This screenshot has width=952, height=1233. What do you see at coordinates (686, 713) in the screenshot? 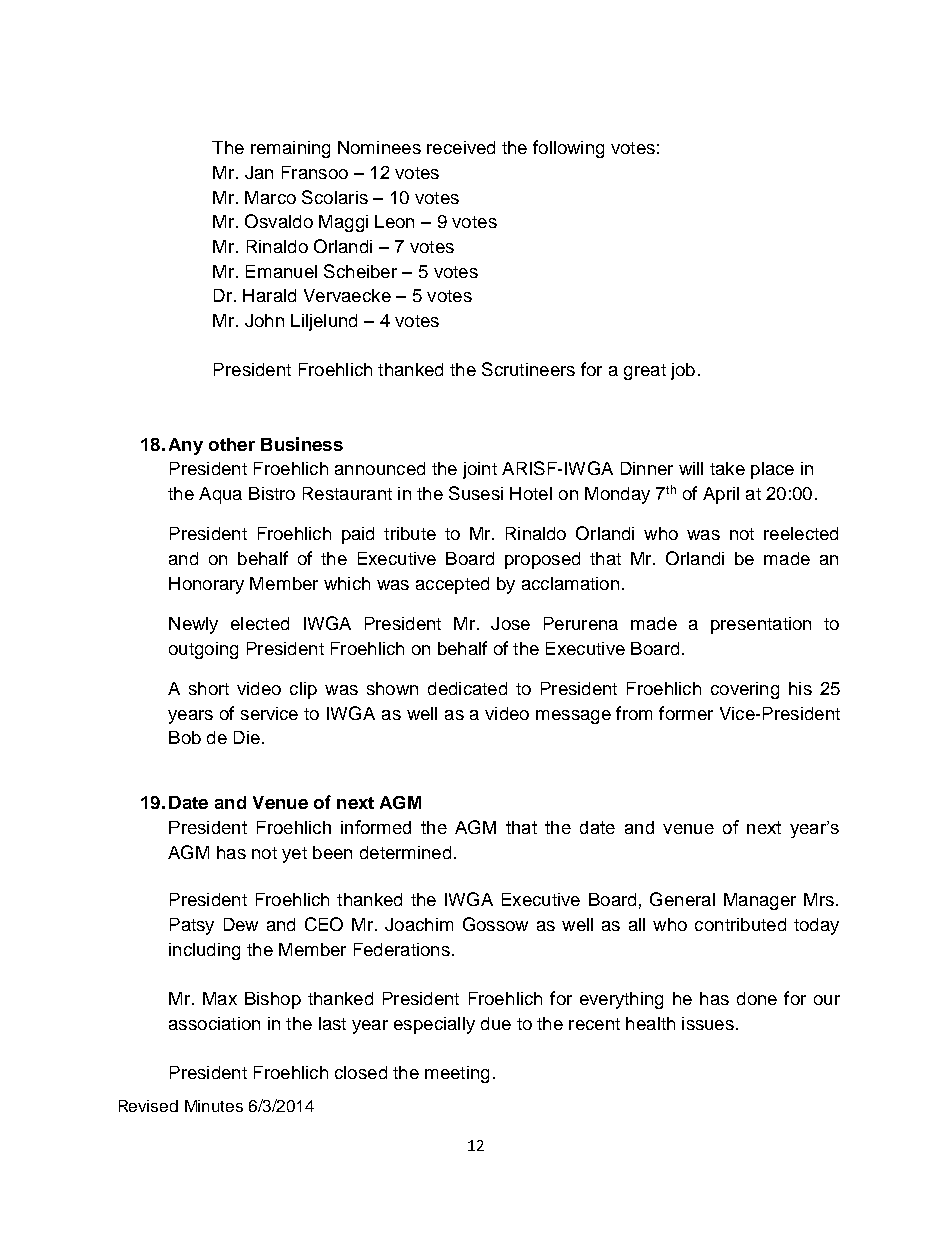
I see `former` at bounding box center [686, 713].
